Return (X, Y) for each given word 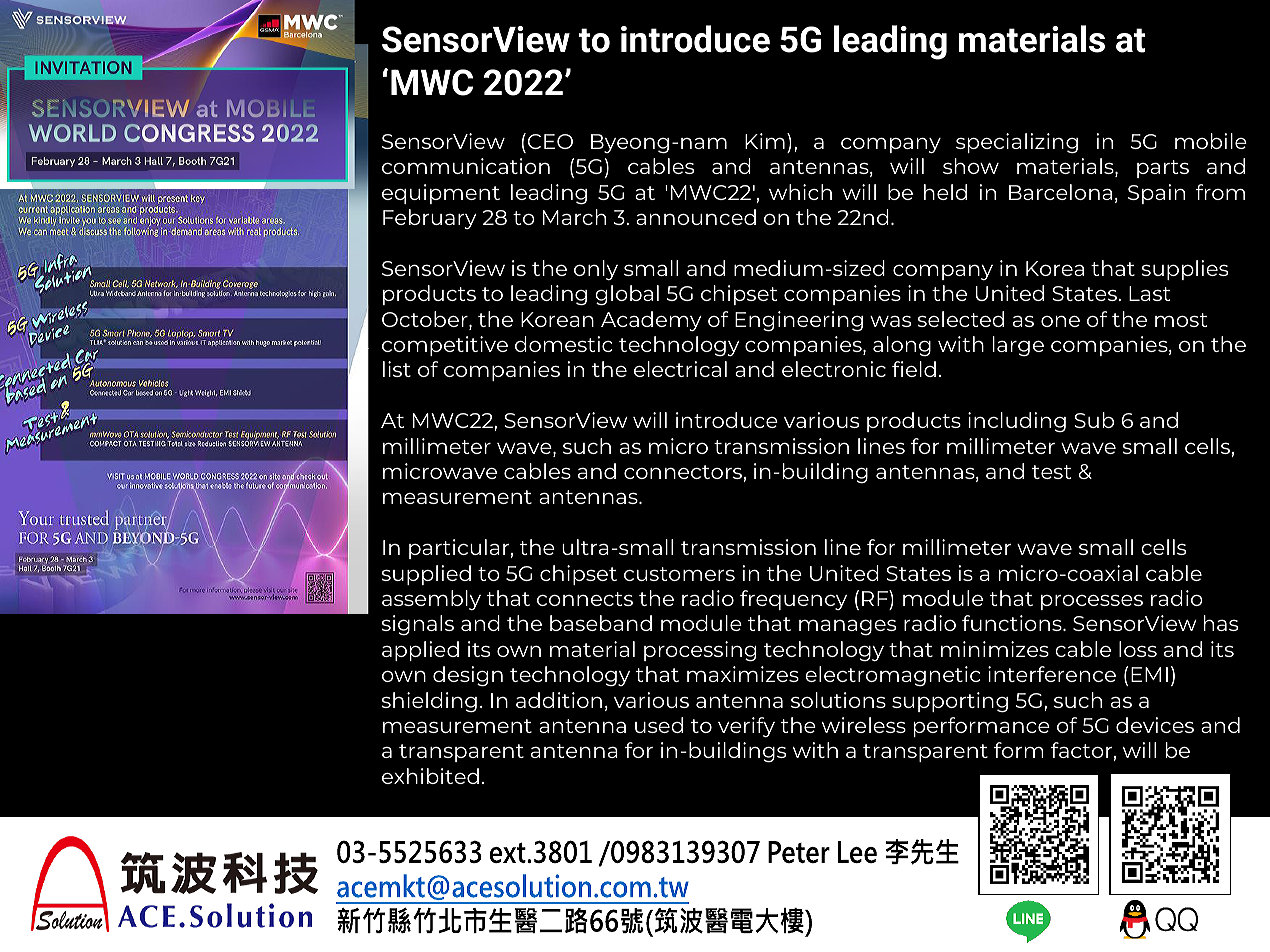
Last (1149, 293)
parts (1163, 169)
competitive (445, 346)
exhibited (430, 776)
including (1017, 422)
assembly (431, 600)
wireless (864, 725)
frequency (793, 600)
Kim (765, 141)
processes (1092, 602)
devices (1155, 725)
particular (459, 549)
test (1051, 472)
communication (466, 166)
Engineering (799, 321)
